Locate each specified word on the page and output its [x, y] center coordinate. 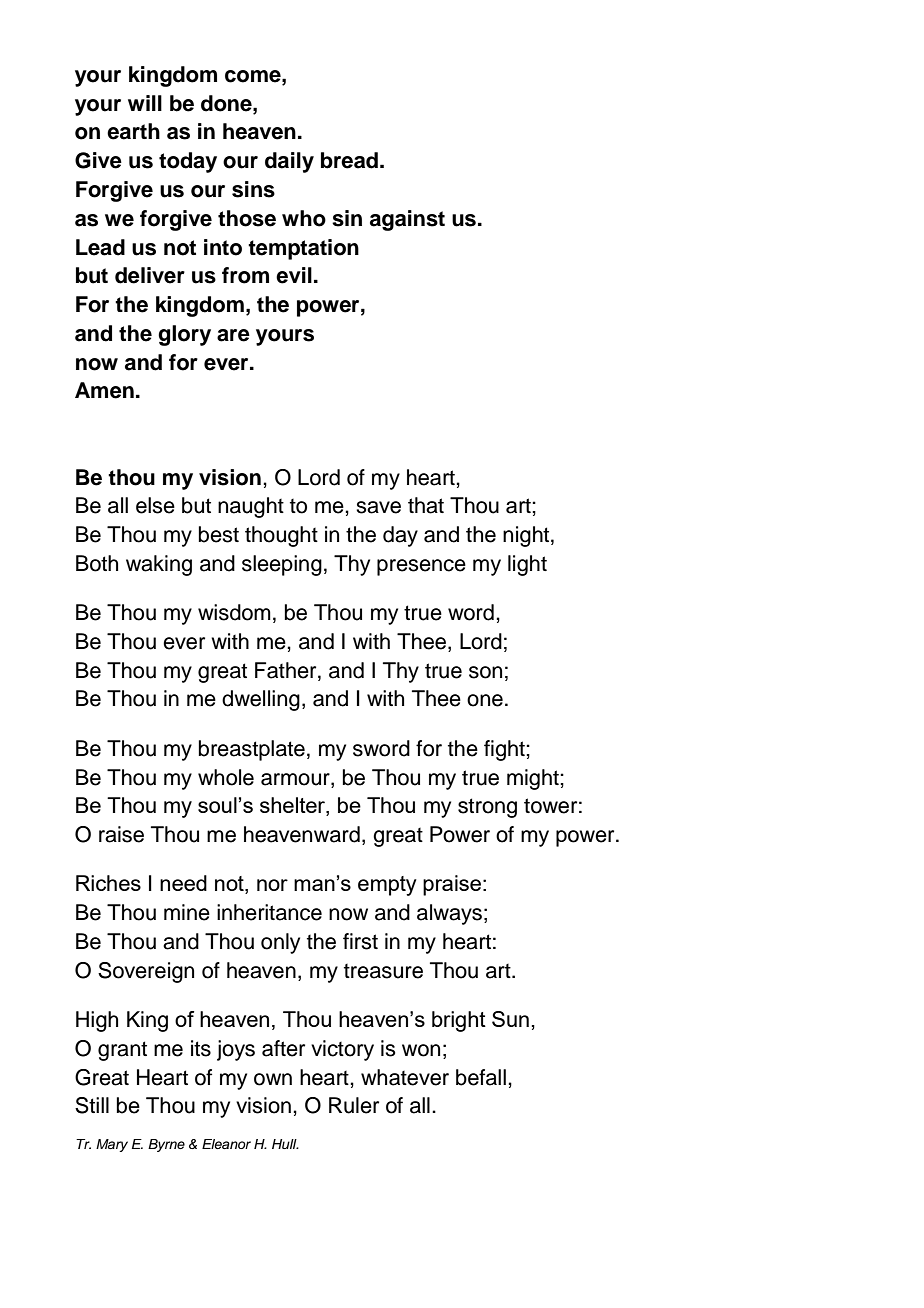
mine [187, 912]
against [407, 220]
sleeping [282, 565]
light [527, 565]
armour [296, 779]
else [155, 505]
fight [505, 750]
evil [294, 275]
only [280, 943]
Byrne [166, 1145]
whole [226, 777]
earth [133, 131]
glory [184, 335]
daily [289, 162]
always [449, 914]
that [426, 505]
